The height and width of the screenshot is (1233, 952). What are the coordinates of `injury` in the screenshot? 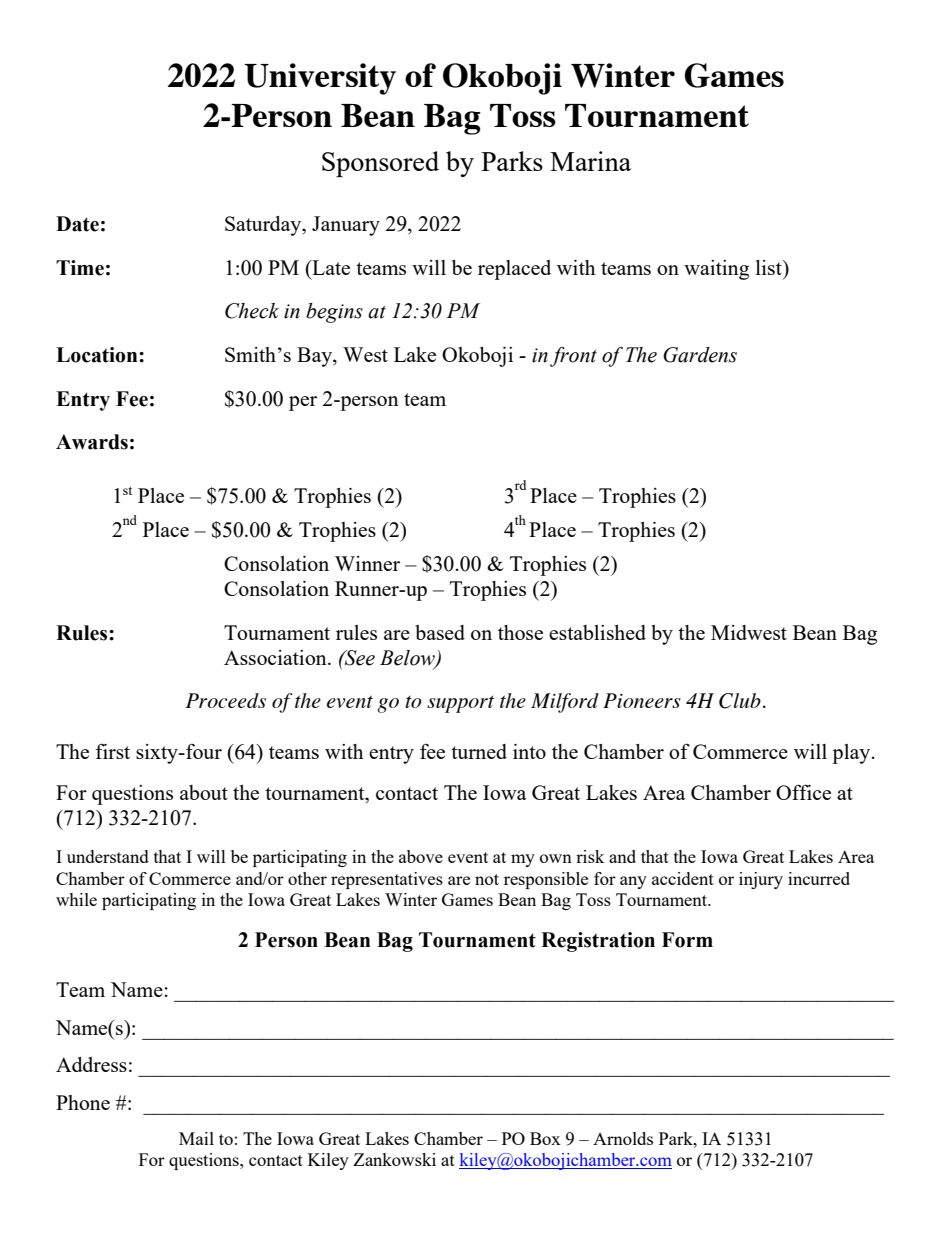 It's located at (761, 880).
